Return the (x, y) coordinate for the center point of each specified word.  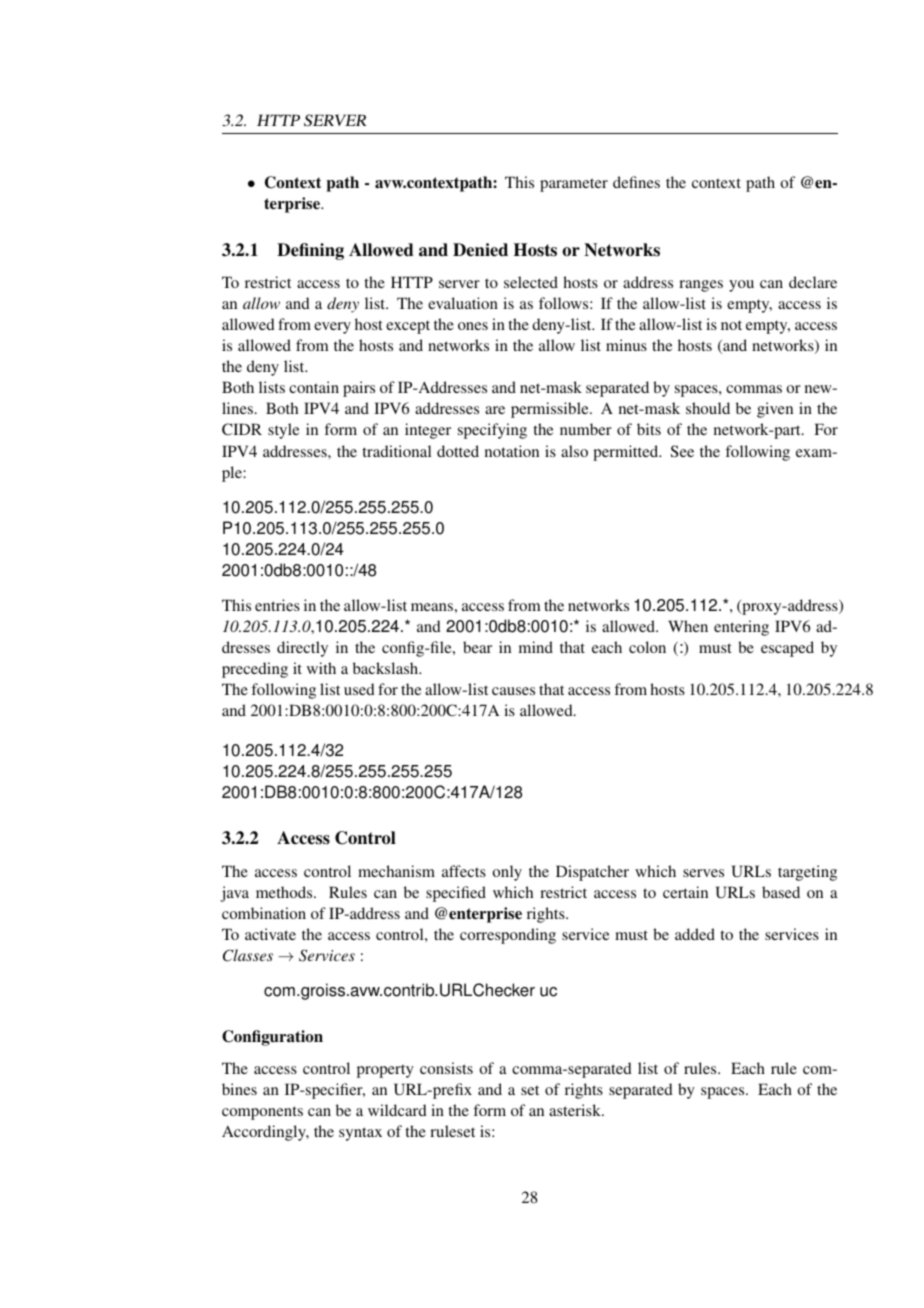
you (741, 286)
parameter (574, 185)
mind (536, 647)
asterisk (576, 1110)
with (321, 668)
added (695, 934)
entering (741, 628)
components (262, 1113)
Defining (310, 251)
